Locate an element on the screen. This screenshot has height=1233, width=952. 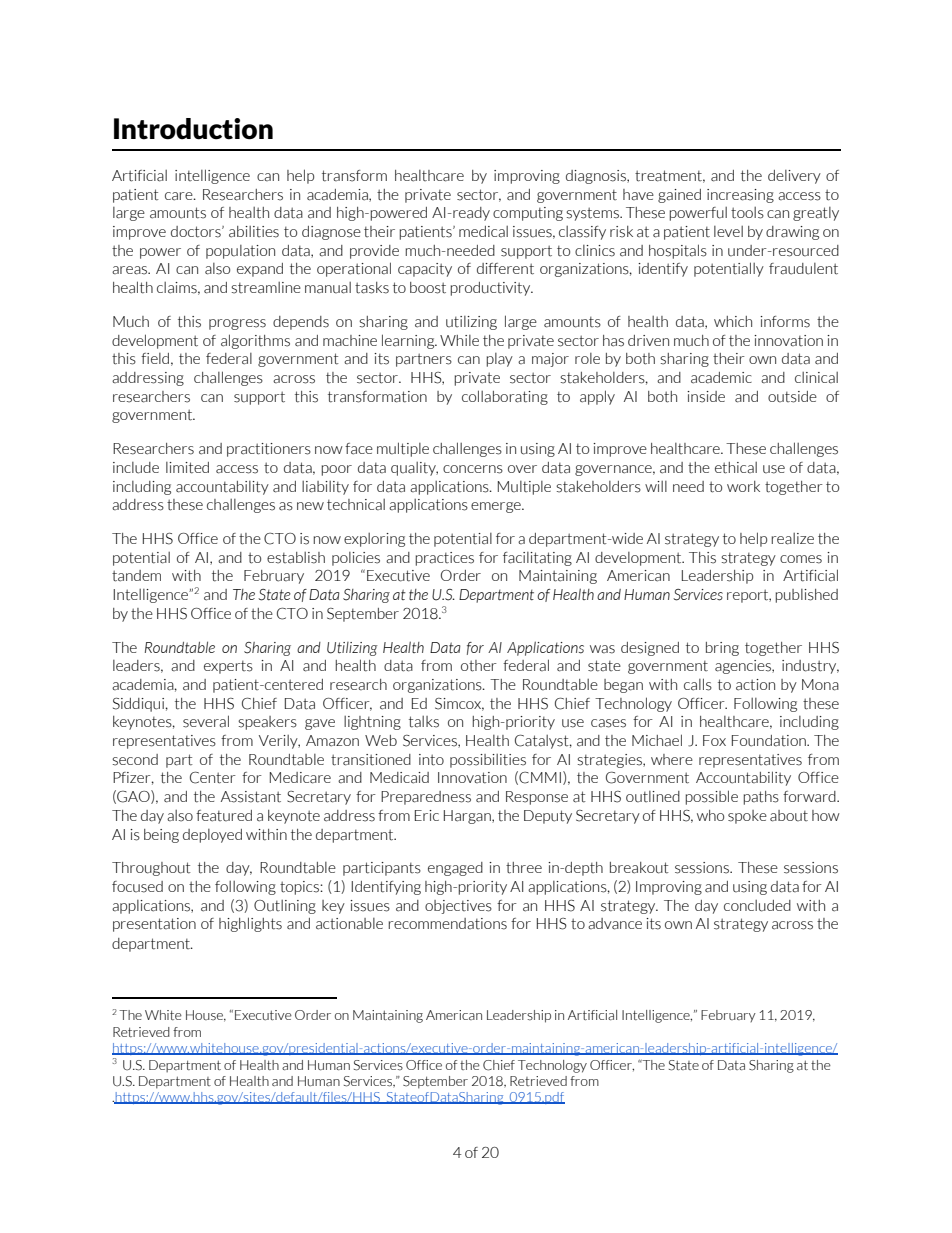
collaborating is located at coordinates (505, 397).
